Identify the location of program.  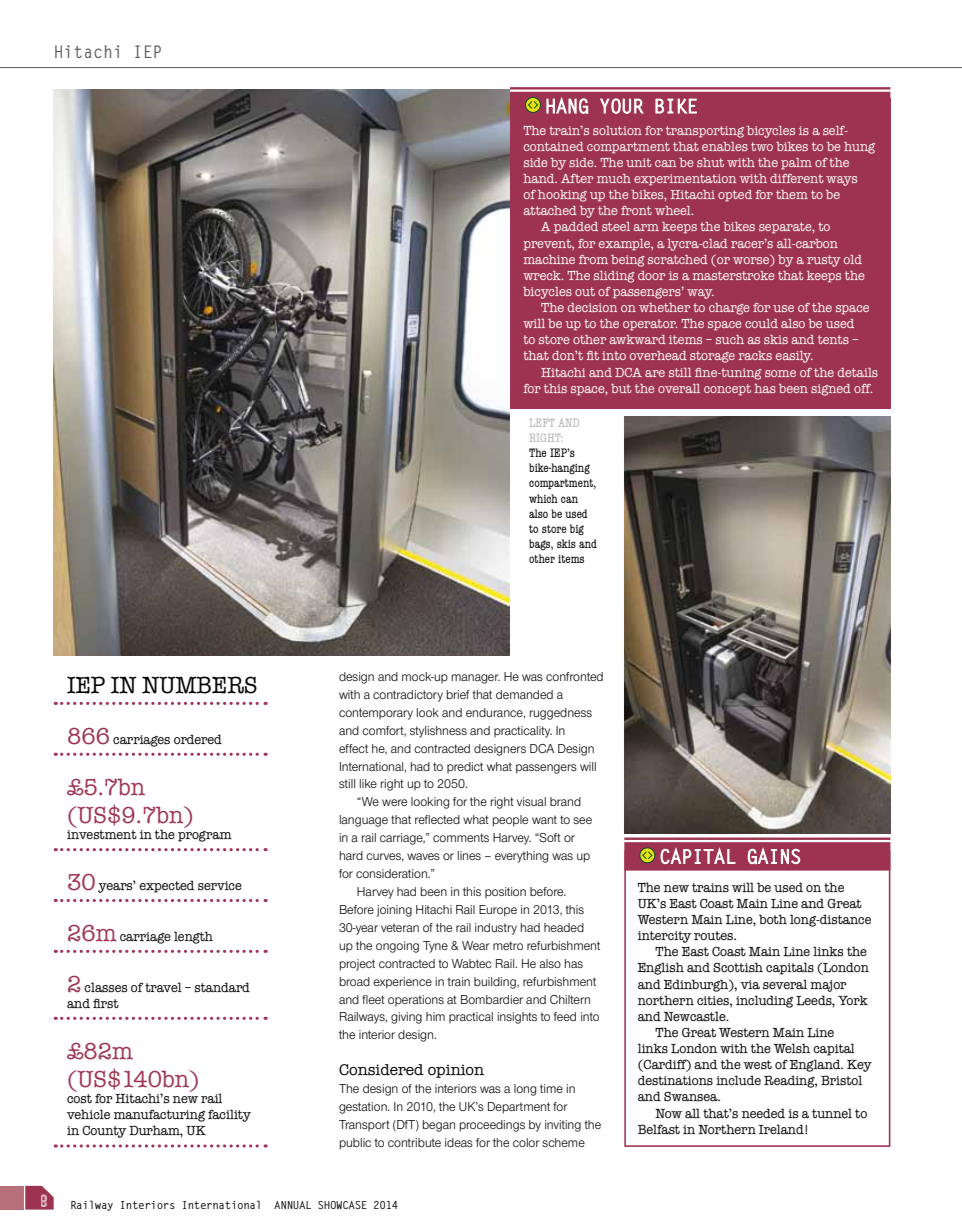
(205, 836).
